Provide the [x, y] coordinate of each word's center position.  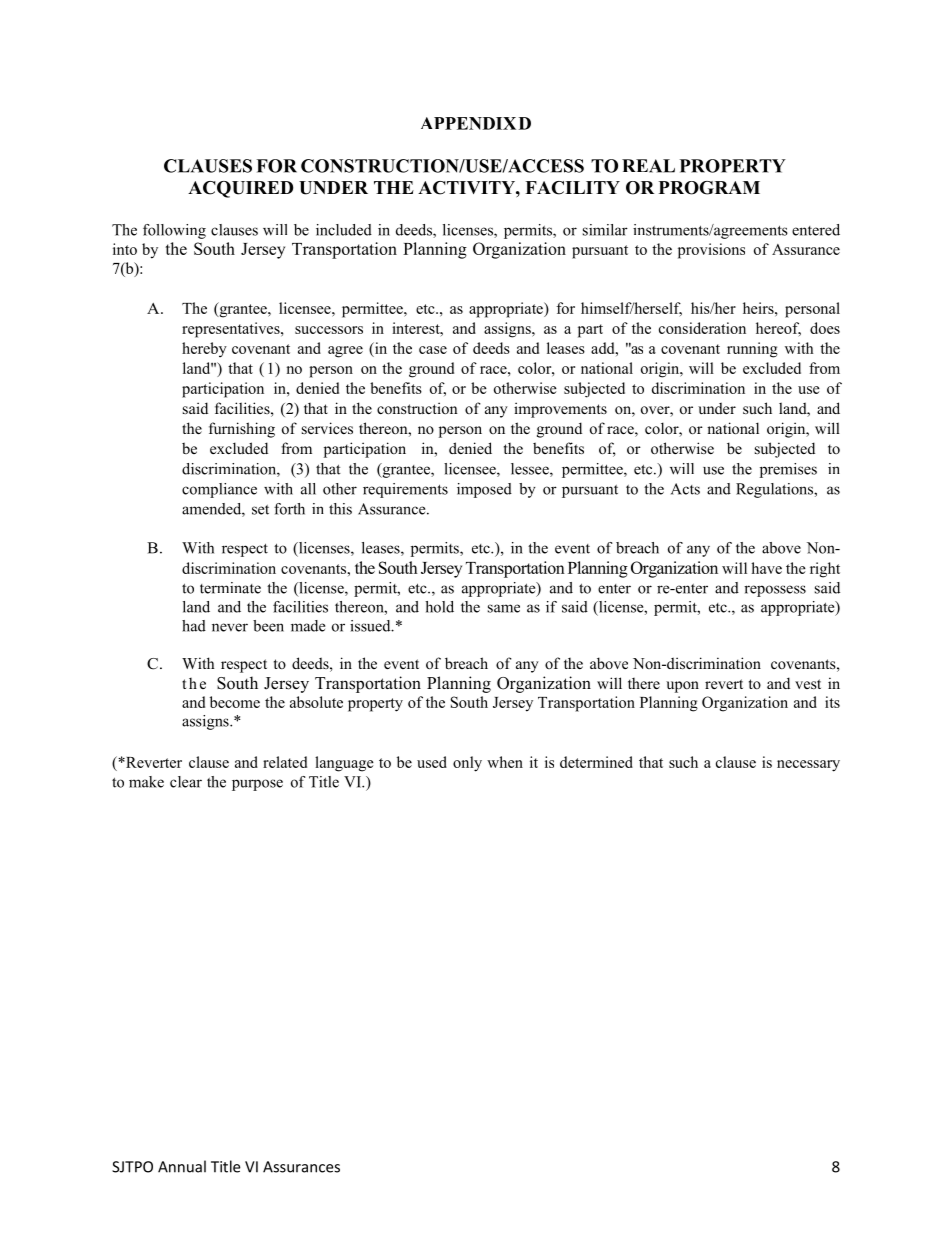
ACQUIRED [240, 189]
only [467, 764]
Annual [182, 1166]
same [504, 608]
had [194, 626]
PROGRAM [709, 188]
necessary [808, 766]
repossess [775, 591]
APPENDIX [468, 123]
